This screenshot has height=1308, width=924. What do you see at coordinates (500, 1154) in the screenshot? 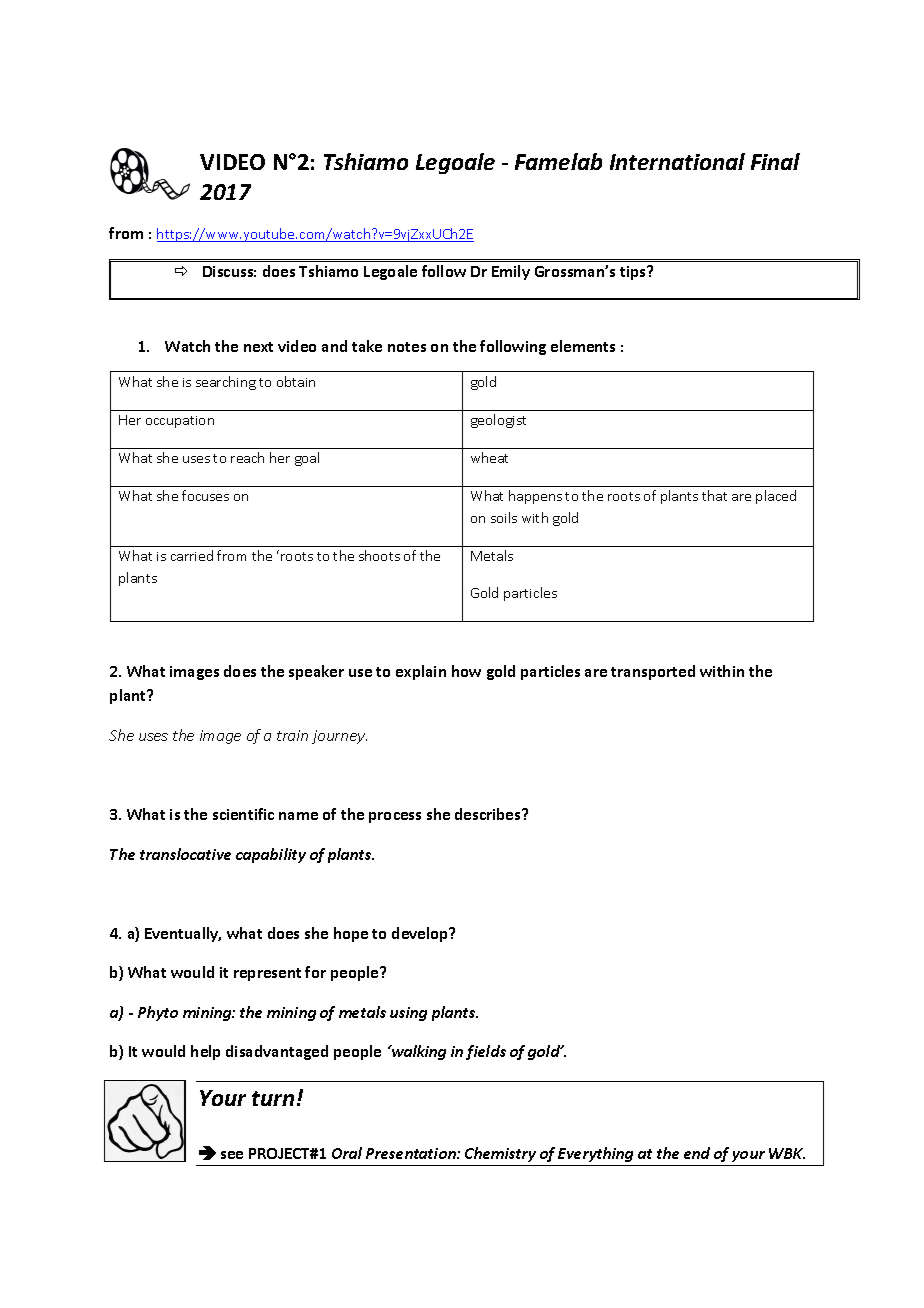
I see `Chemistry` at bounding box center [500, 1154].
